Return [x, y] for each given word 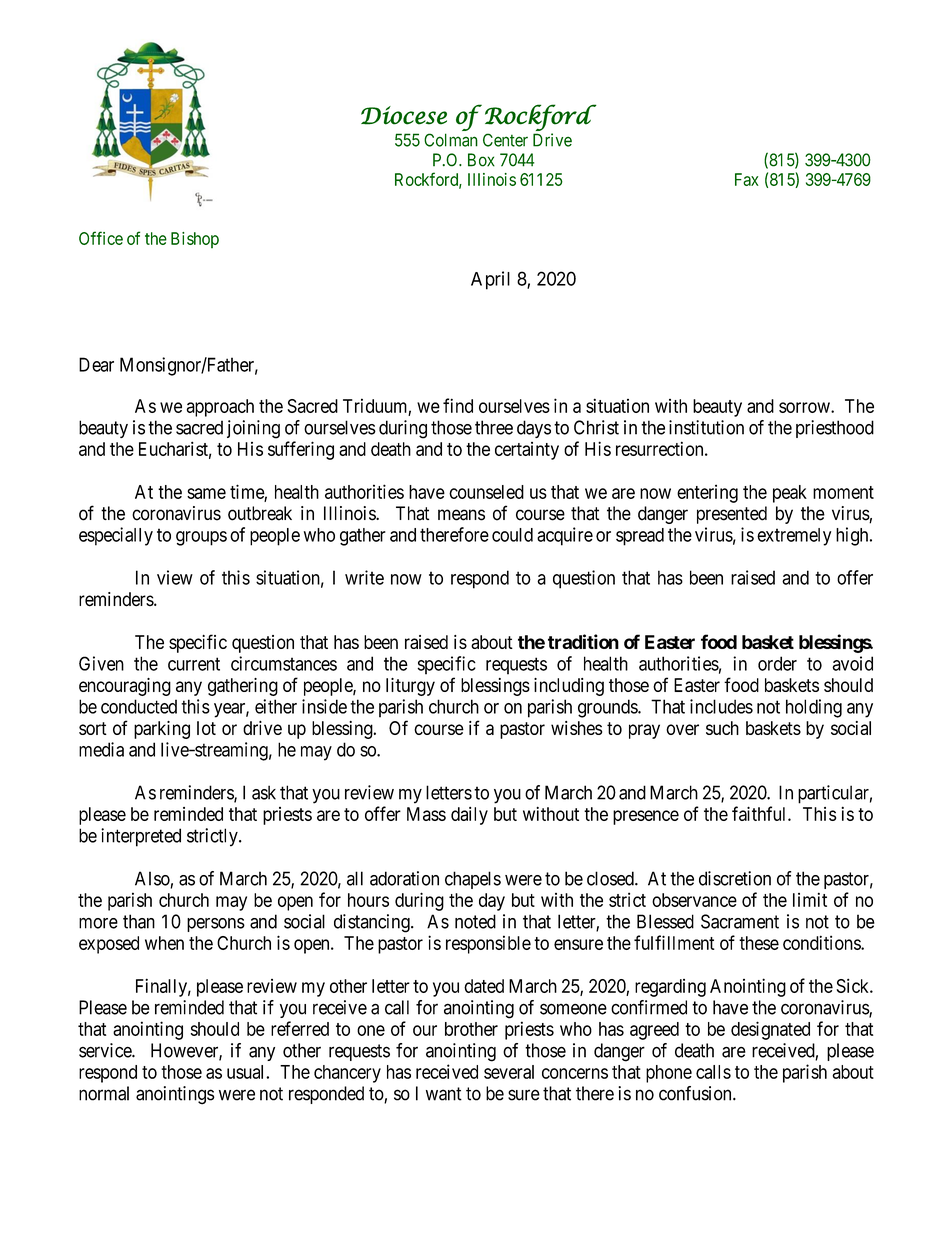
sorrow [805, 407]
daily [469, 816]
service [106, 1050]
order [777, 663]
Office [101, 238]
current [194, 664]
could [512, 535]
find [458, 405]
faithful [760, 813]
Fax [747, 179]
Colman [451, 140]
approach [220, 408]
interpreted [141, 837]
